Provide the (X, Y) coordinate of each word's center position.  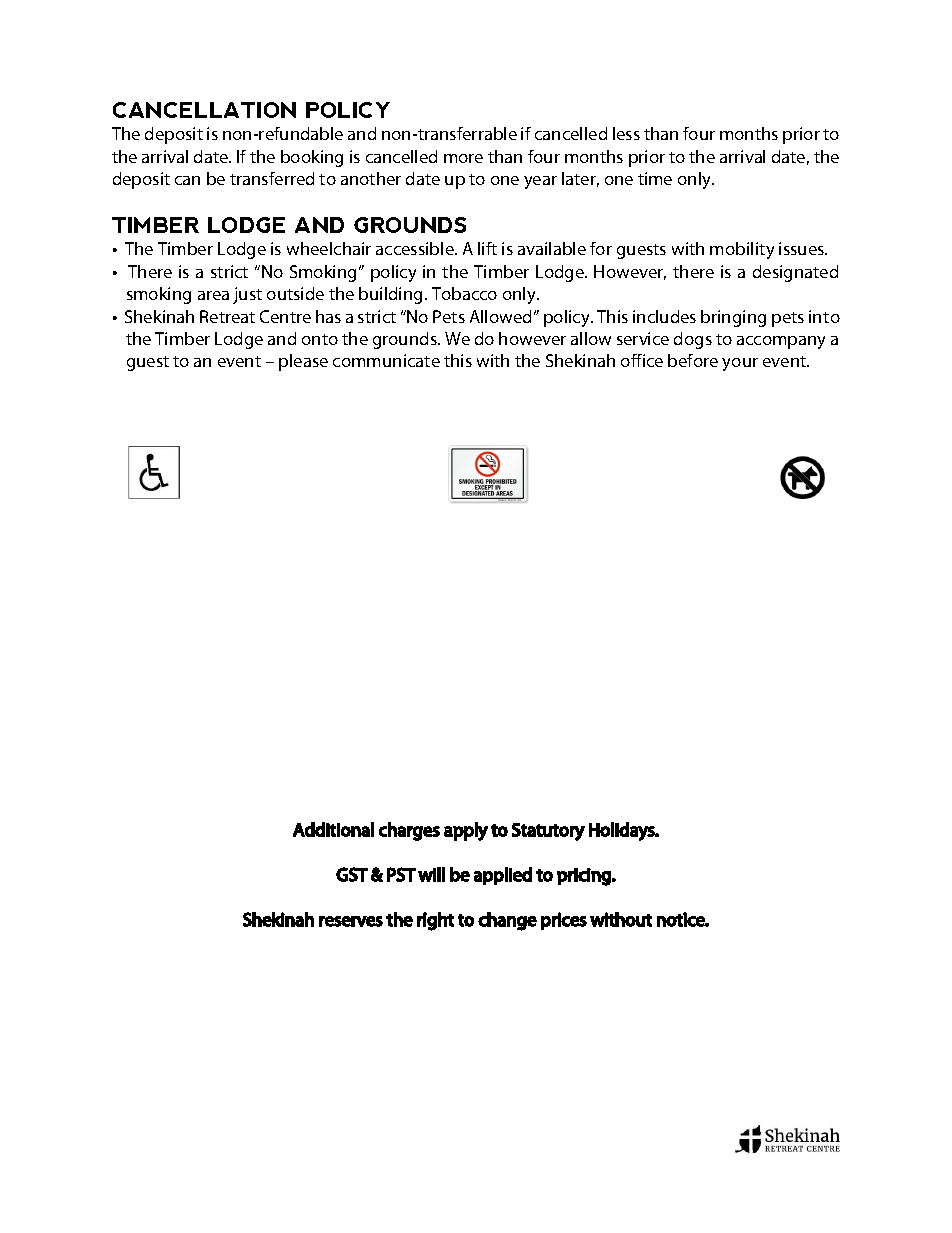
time (655, 178)
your (740, 364)
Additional (333, 829)
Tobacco (464, 293)
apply (466, 831)
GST (352, 874)
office (642, 360)
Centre (285, 316)
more (463, 158)
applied (503, 876)
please (303, 362)
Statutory (548, 832)
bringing (733, 318)
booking (312, 158)
